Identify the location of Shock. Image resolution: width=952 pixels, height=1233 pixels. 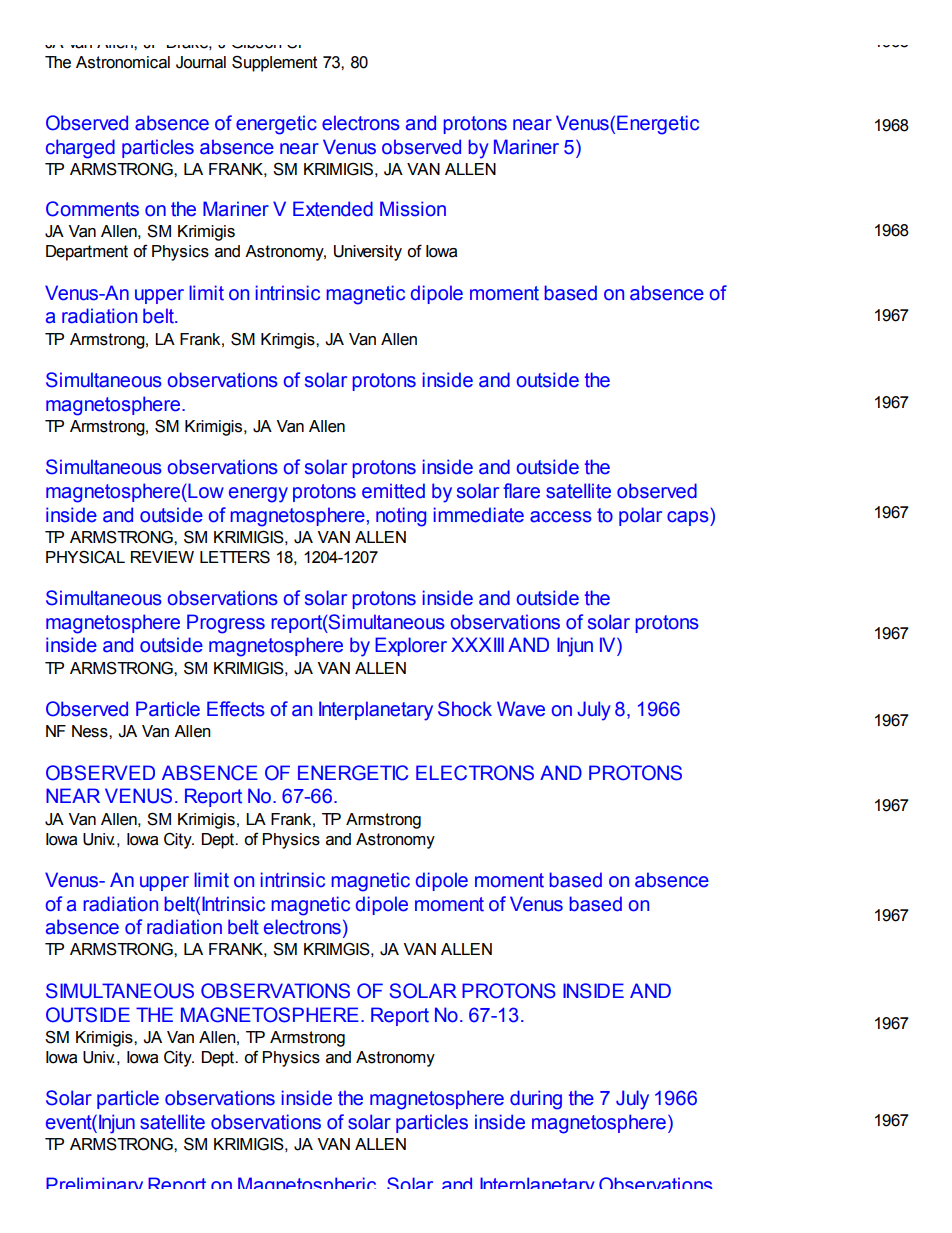
(465, 709).
